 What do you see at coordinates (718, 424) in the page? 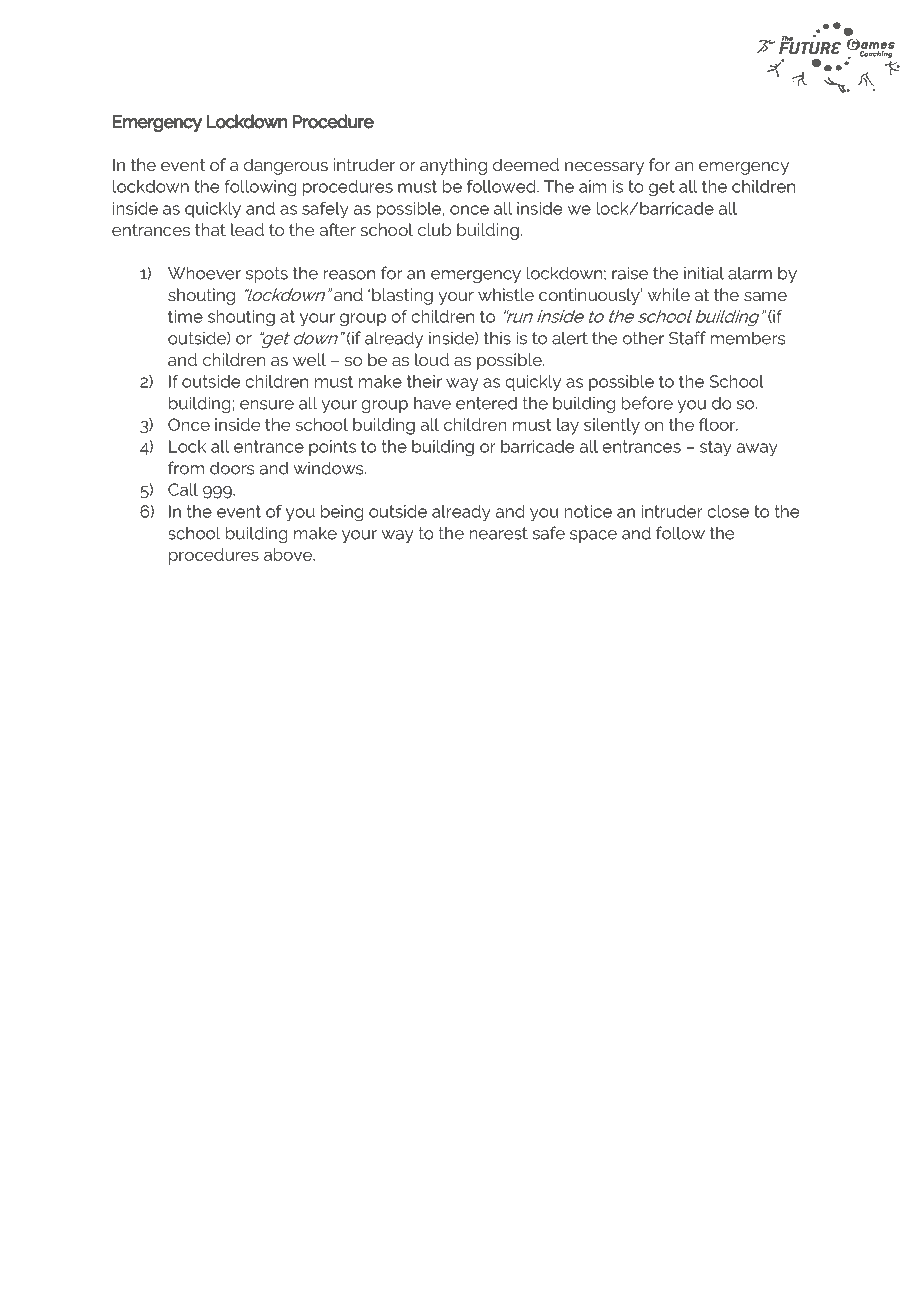
I see `floor` at bounding box center [718, 424].
